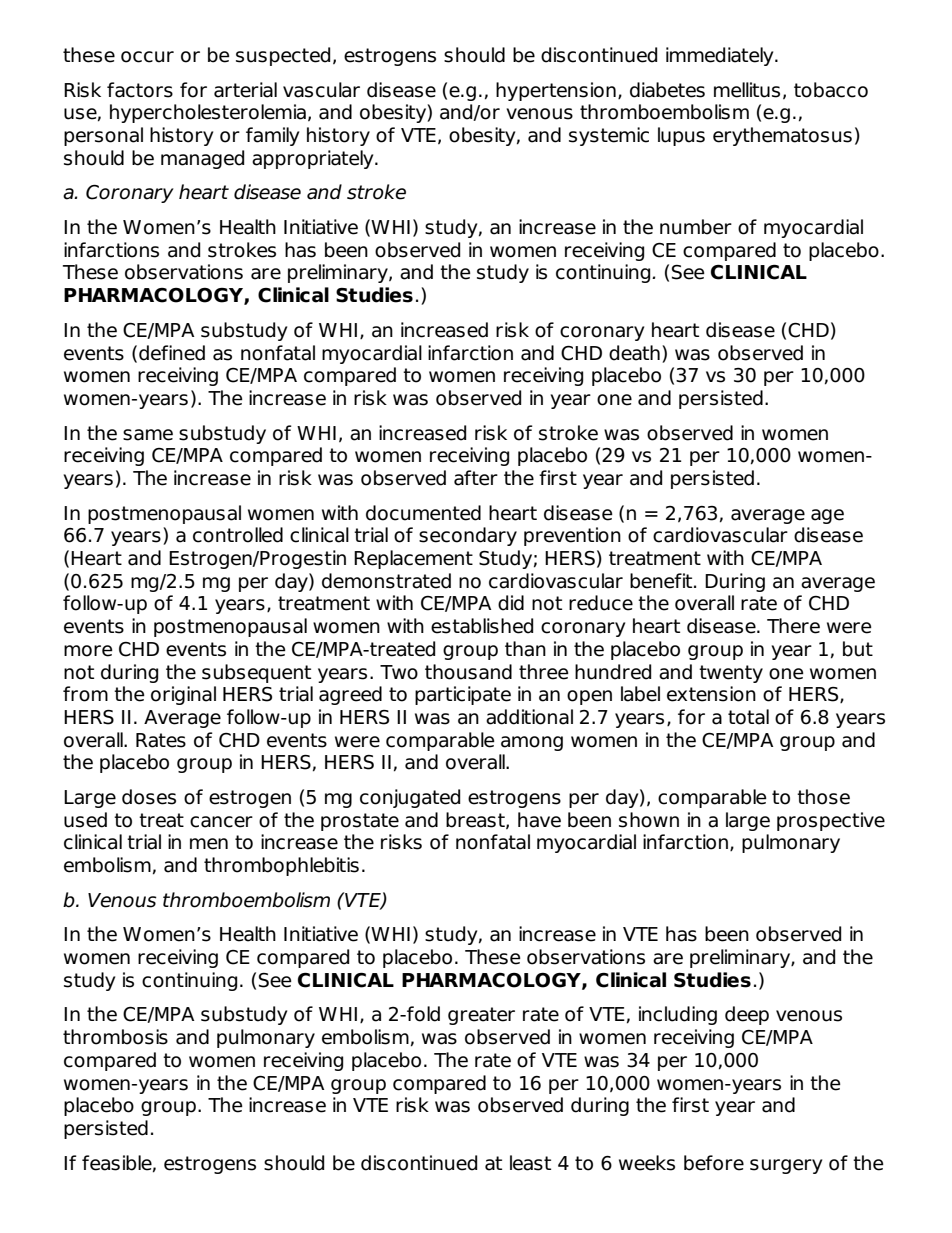 The width and height of the screenshot is (952, 1233). What do you see at coordinates (238, 535) in the screenshot?
I see `controlled` at bounding box center [238, 535].
